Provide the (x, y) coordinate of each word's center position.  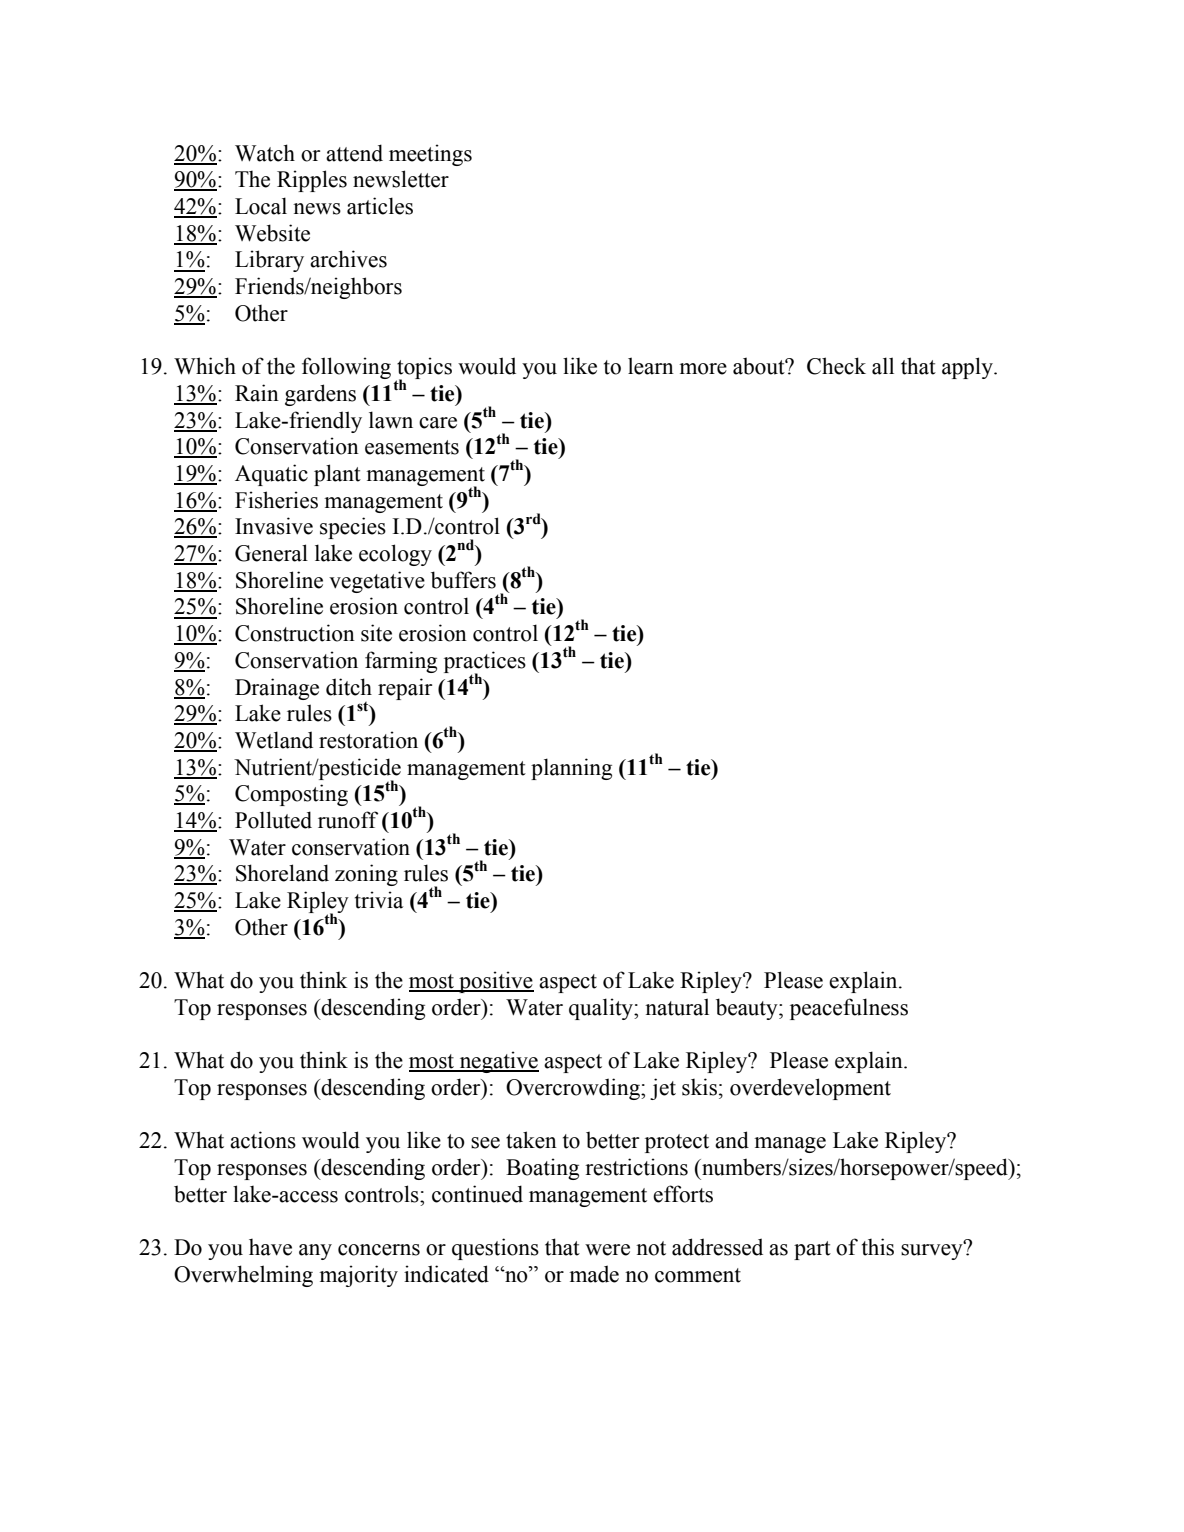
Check (836, 366)
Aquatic (271, 475)
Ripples (312, 181)
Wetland (274, 740)
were (607, 1250)
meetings (430, 155)
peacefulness (849, 1009)
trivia (379, 900)
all (883, 366)
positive (495, 982)
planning (571, 769)
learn (651, 366)
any (315, 1252)
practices (485, 663)
